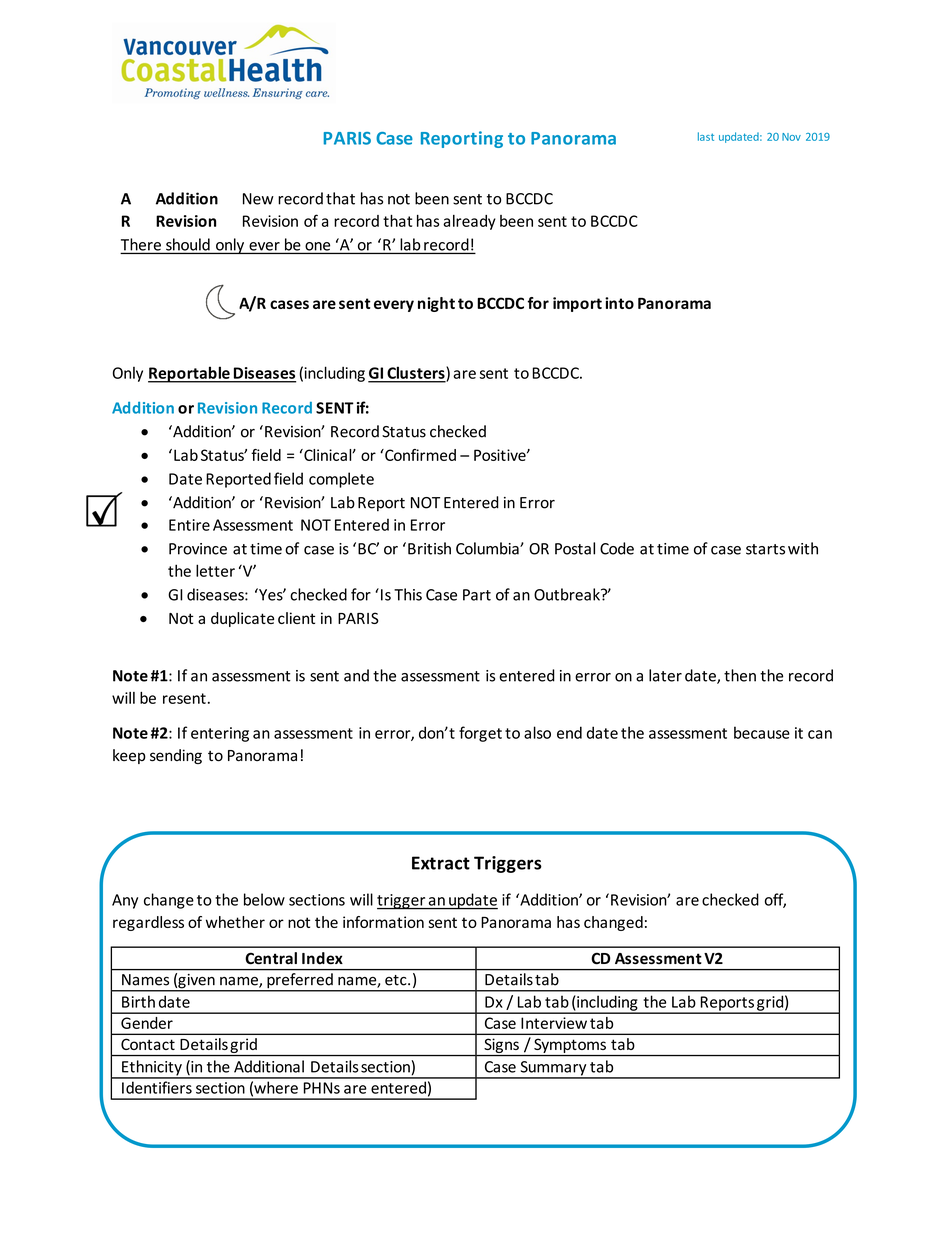  I want to click on entering, so click(220, 734).
